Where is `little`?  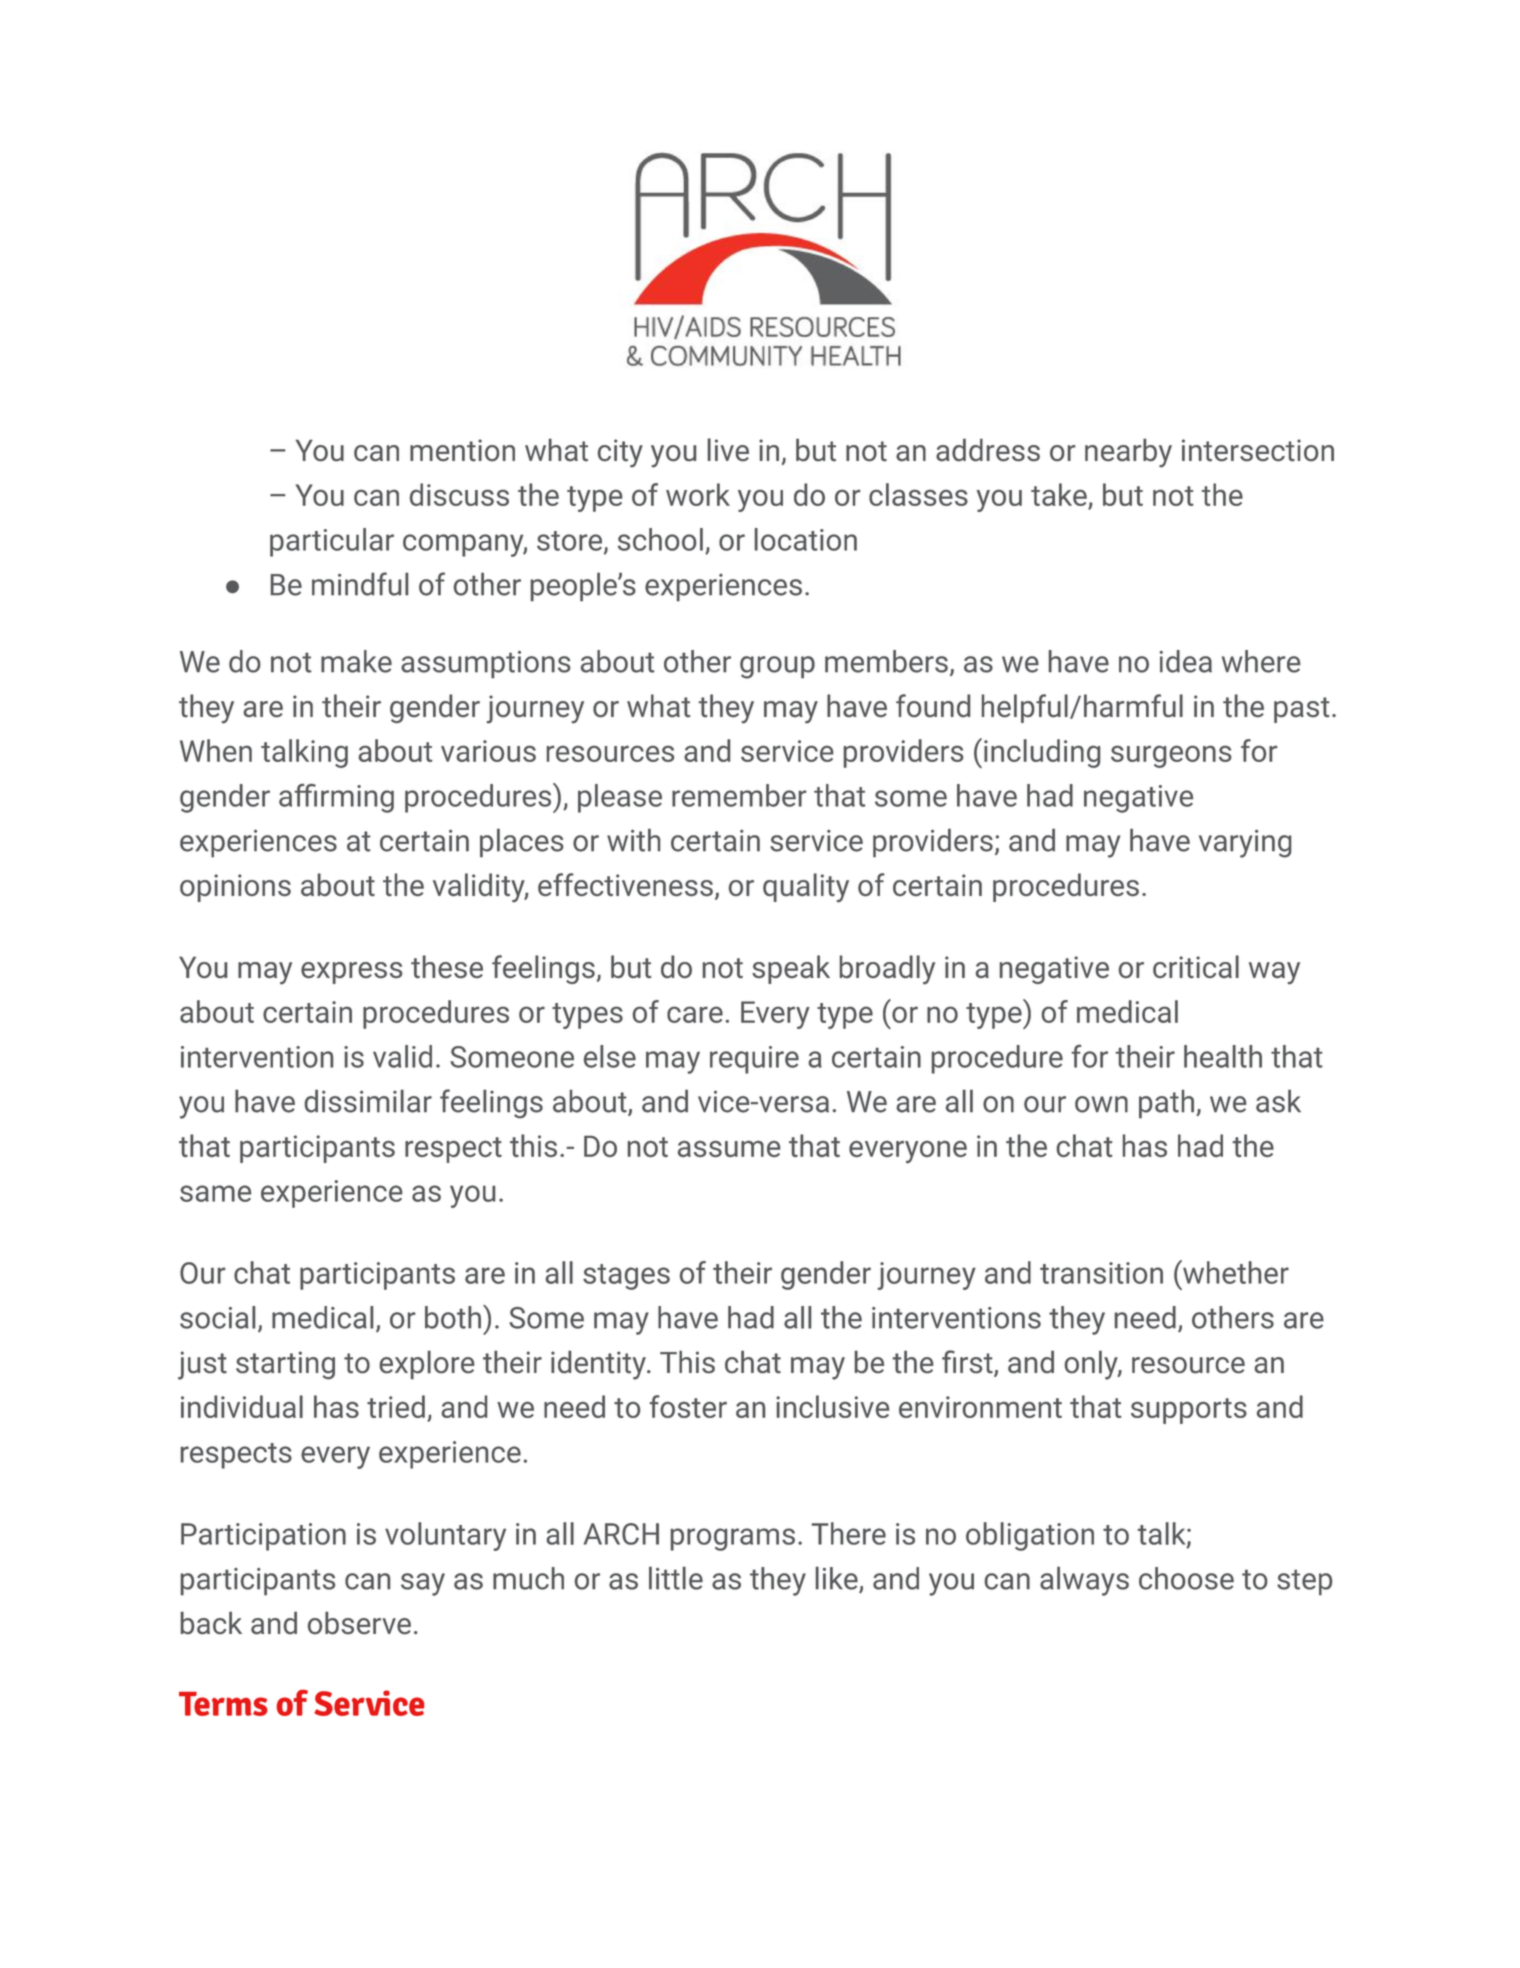 little is located at coordinates (676, 1578).
